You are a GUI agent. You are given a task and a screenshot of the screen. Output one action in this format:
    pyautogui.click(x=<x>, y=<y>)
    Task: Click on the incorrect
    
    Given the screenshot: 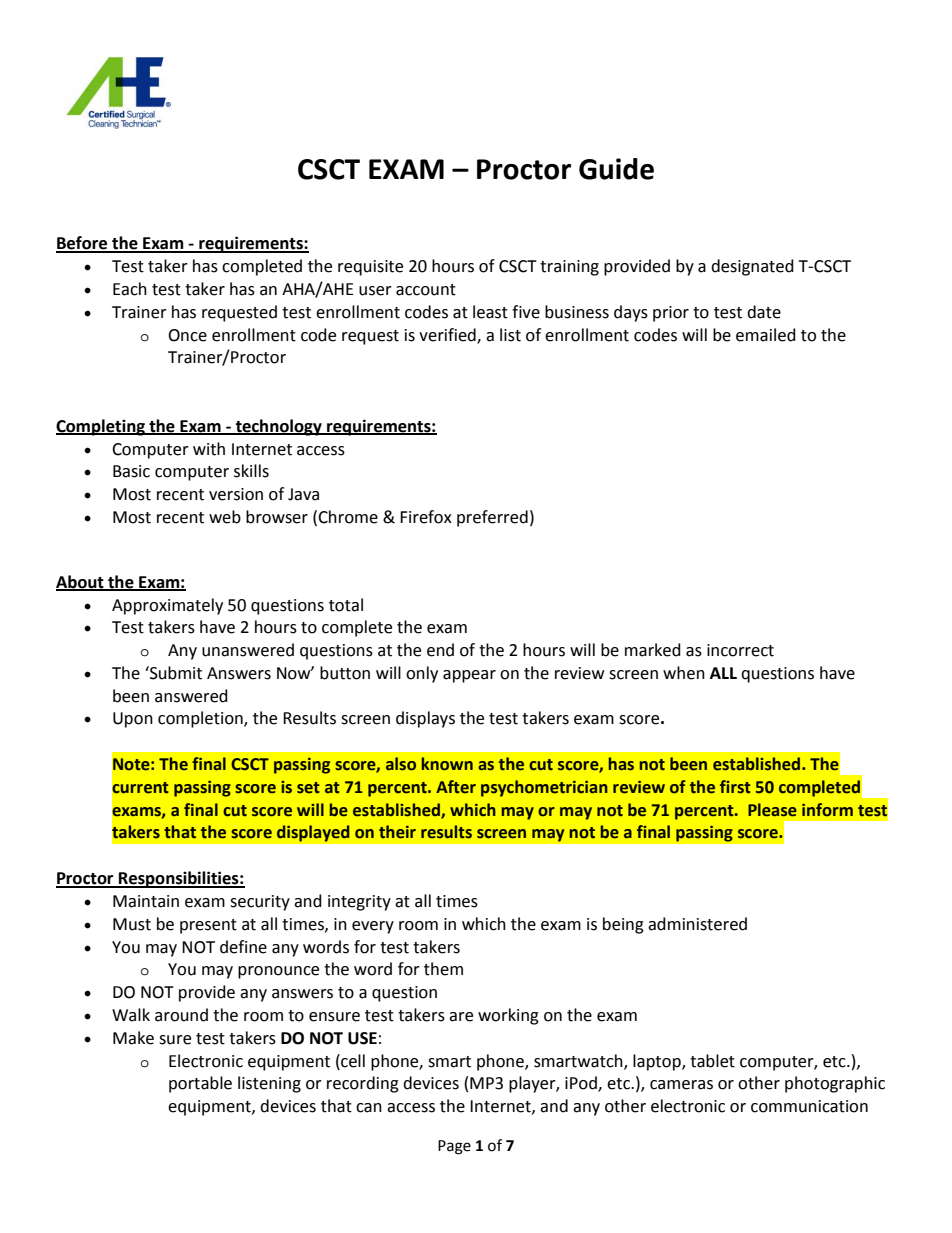 What is the action you would take?
    pyautogui.click(x=740, y=650)
